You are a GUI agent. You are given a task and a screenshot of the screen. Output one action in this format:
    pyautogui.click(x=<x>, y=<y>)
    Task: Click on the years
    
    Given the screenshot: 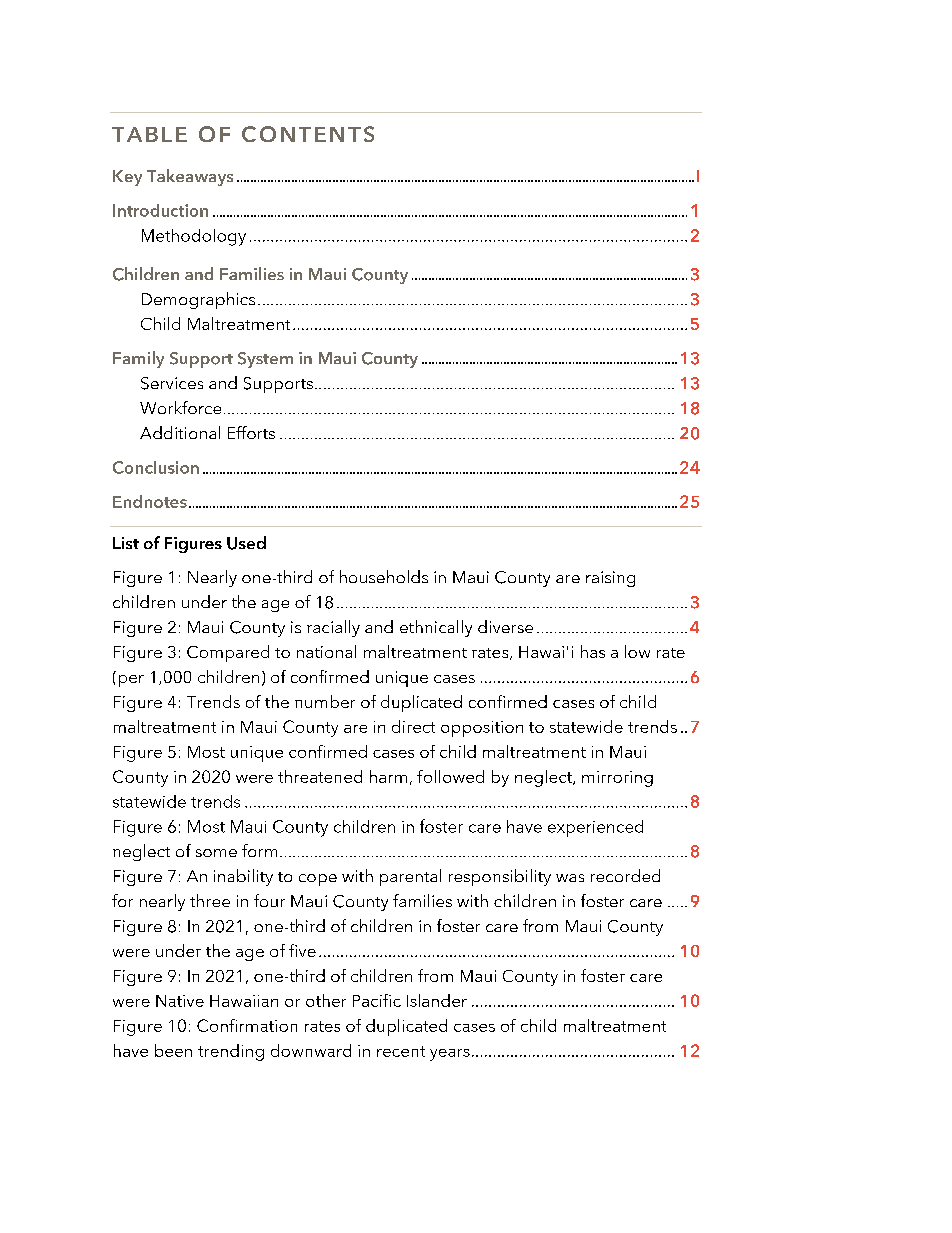 What is the action you would take?
    pyautogui.click(x=450, y=1055)
